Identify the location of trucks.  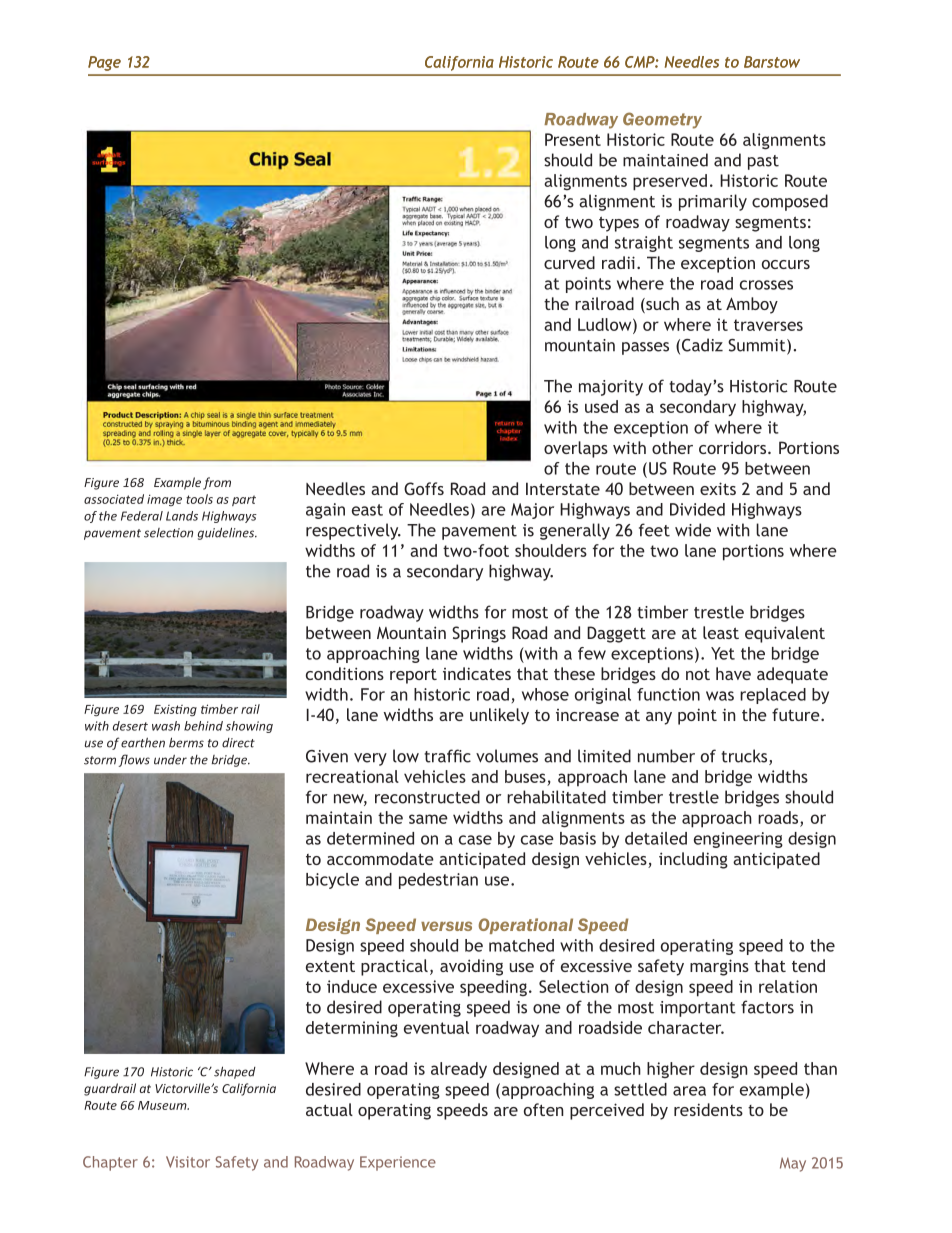
(745, 757).
